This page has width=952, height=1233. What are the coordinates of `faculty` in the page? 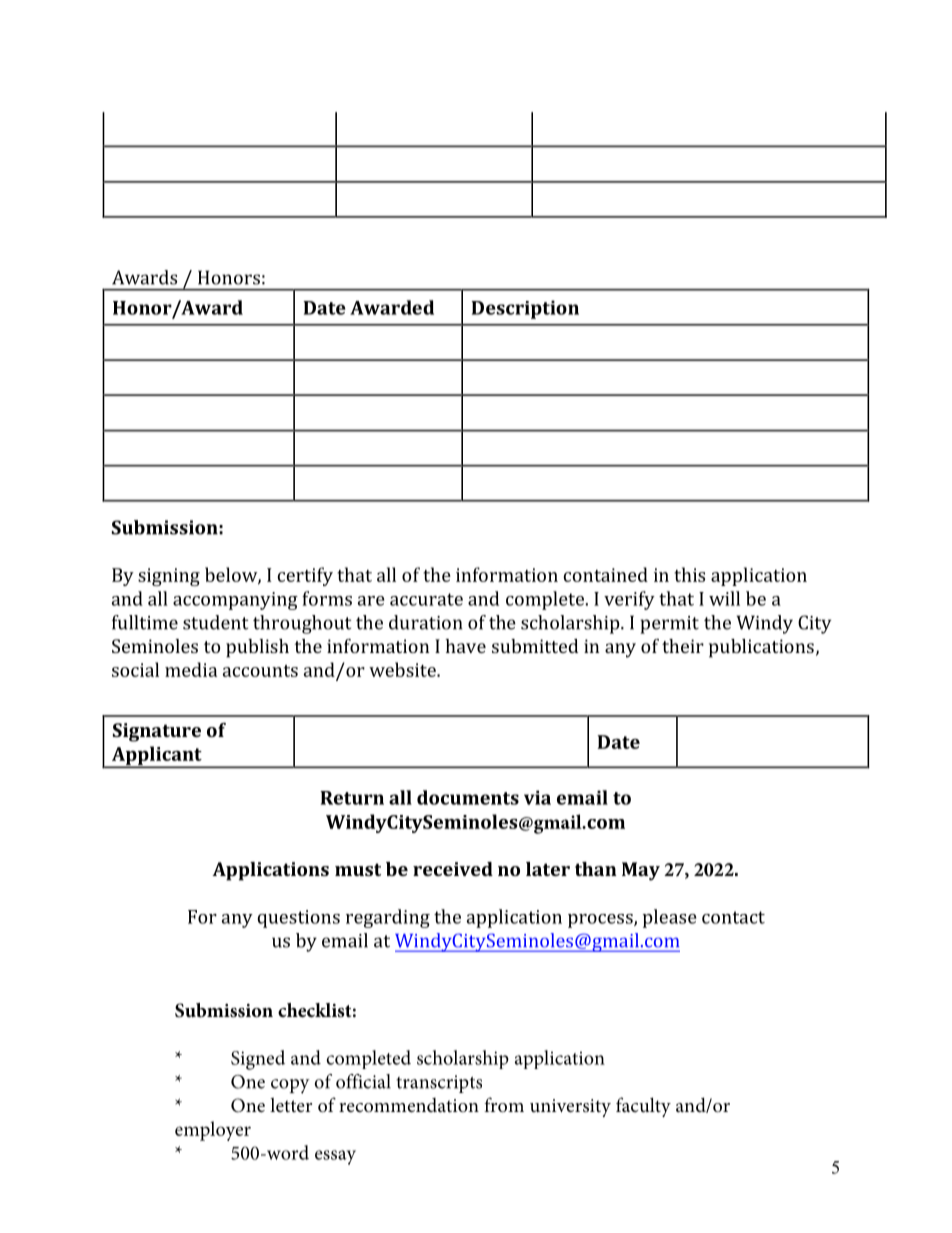 It's located at (643, 1107).
